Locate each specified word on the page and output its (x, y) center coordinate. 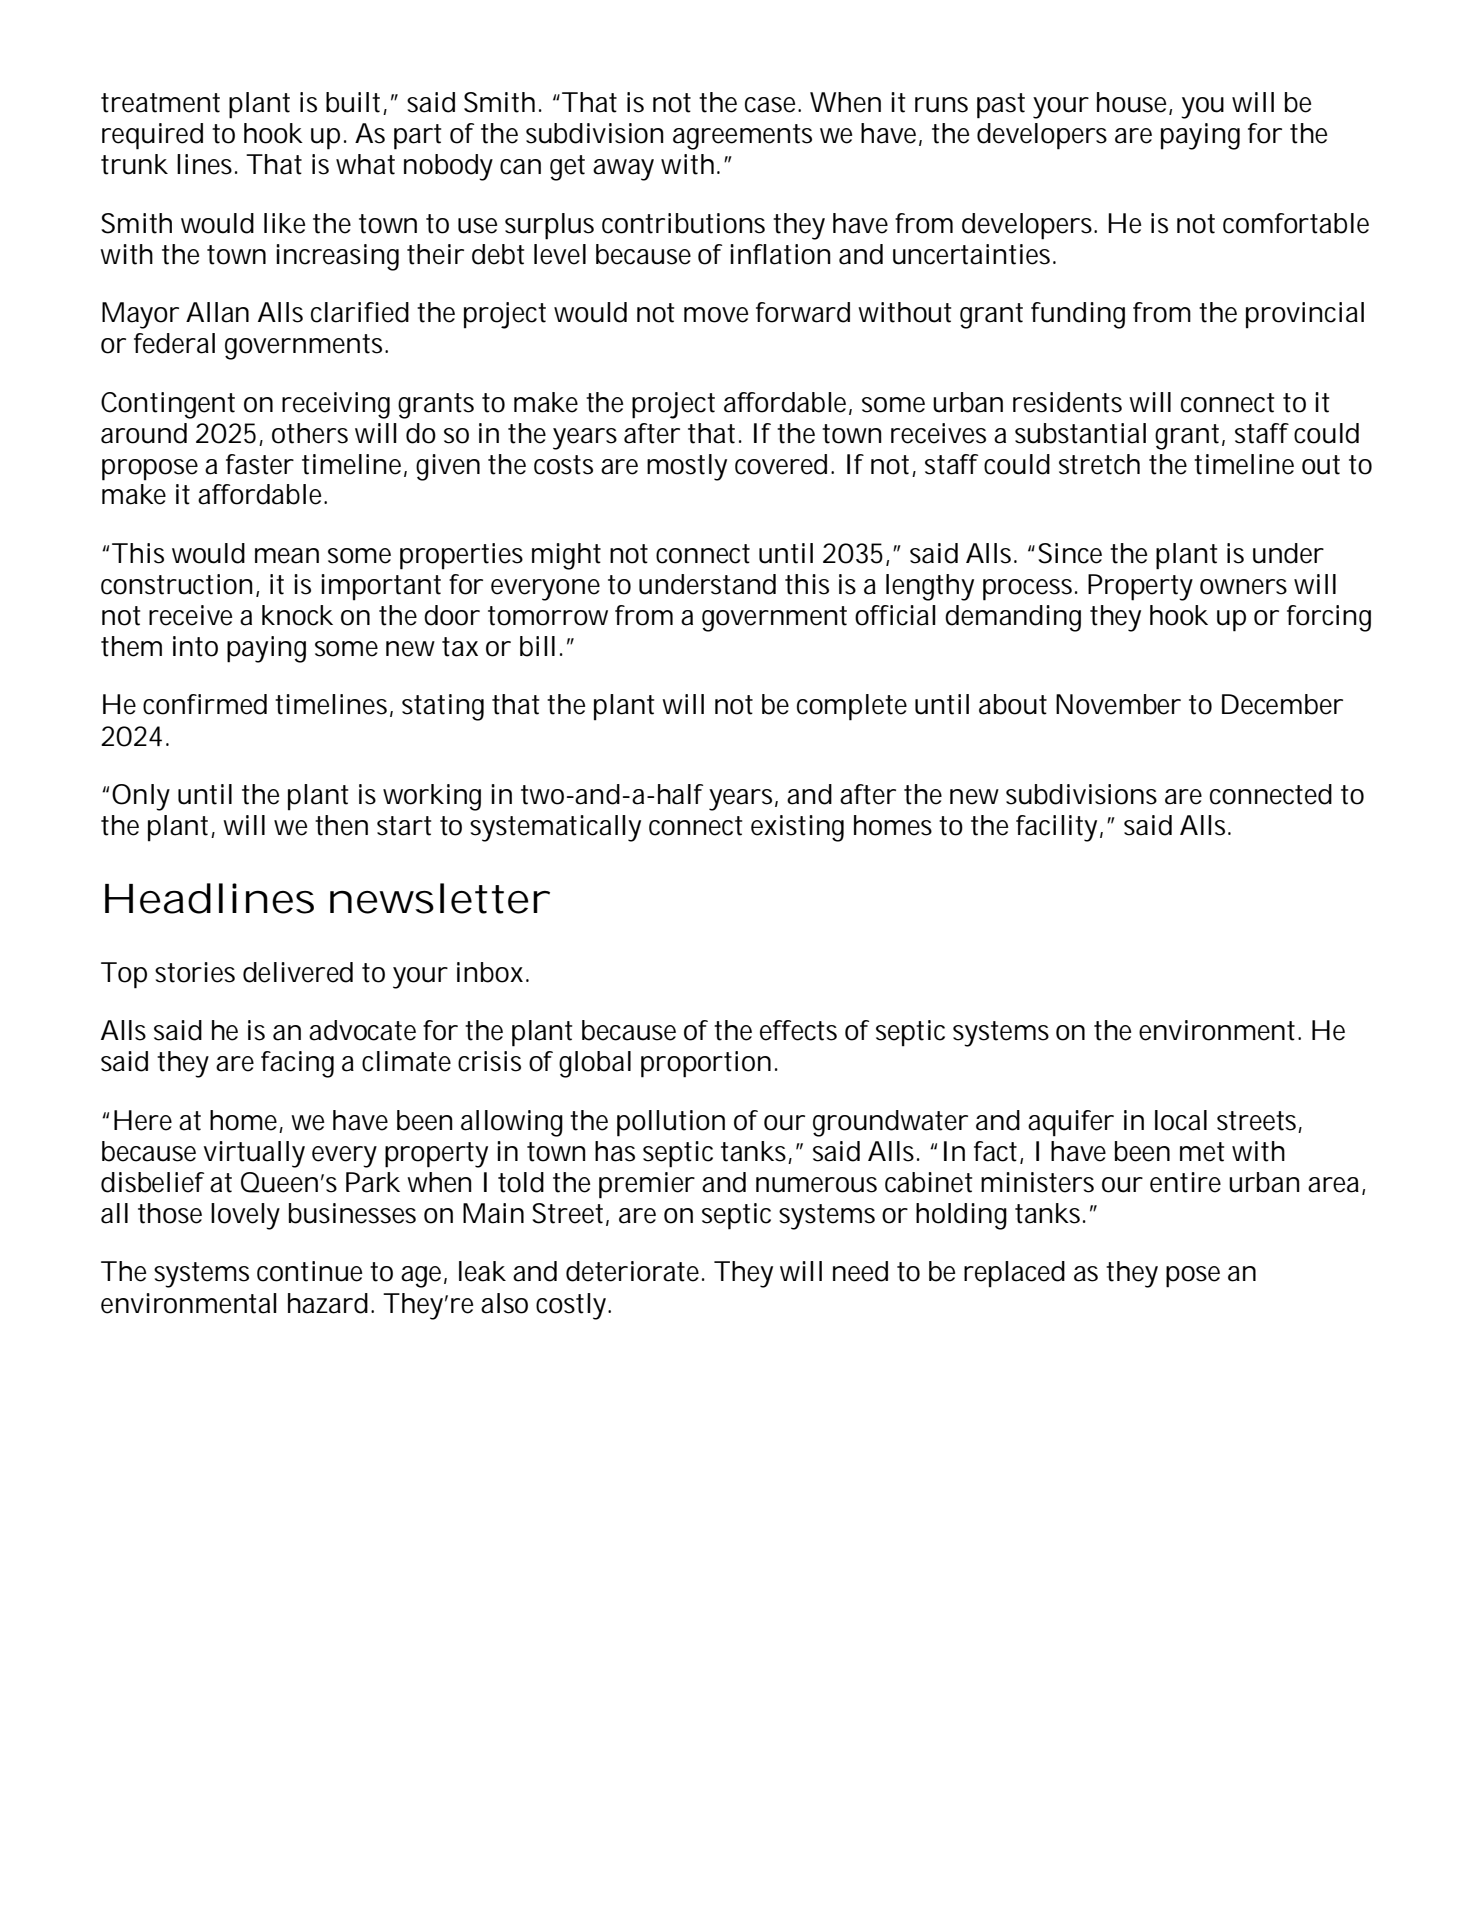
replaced (1014, 1274)
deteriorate (635, 1271)
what (365, 164)
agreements (742, 137)
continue (309, 1271)
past (1001, 106)
